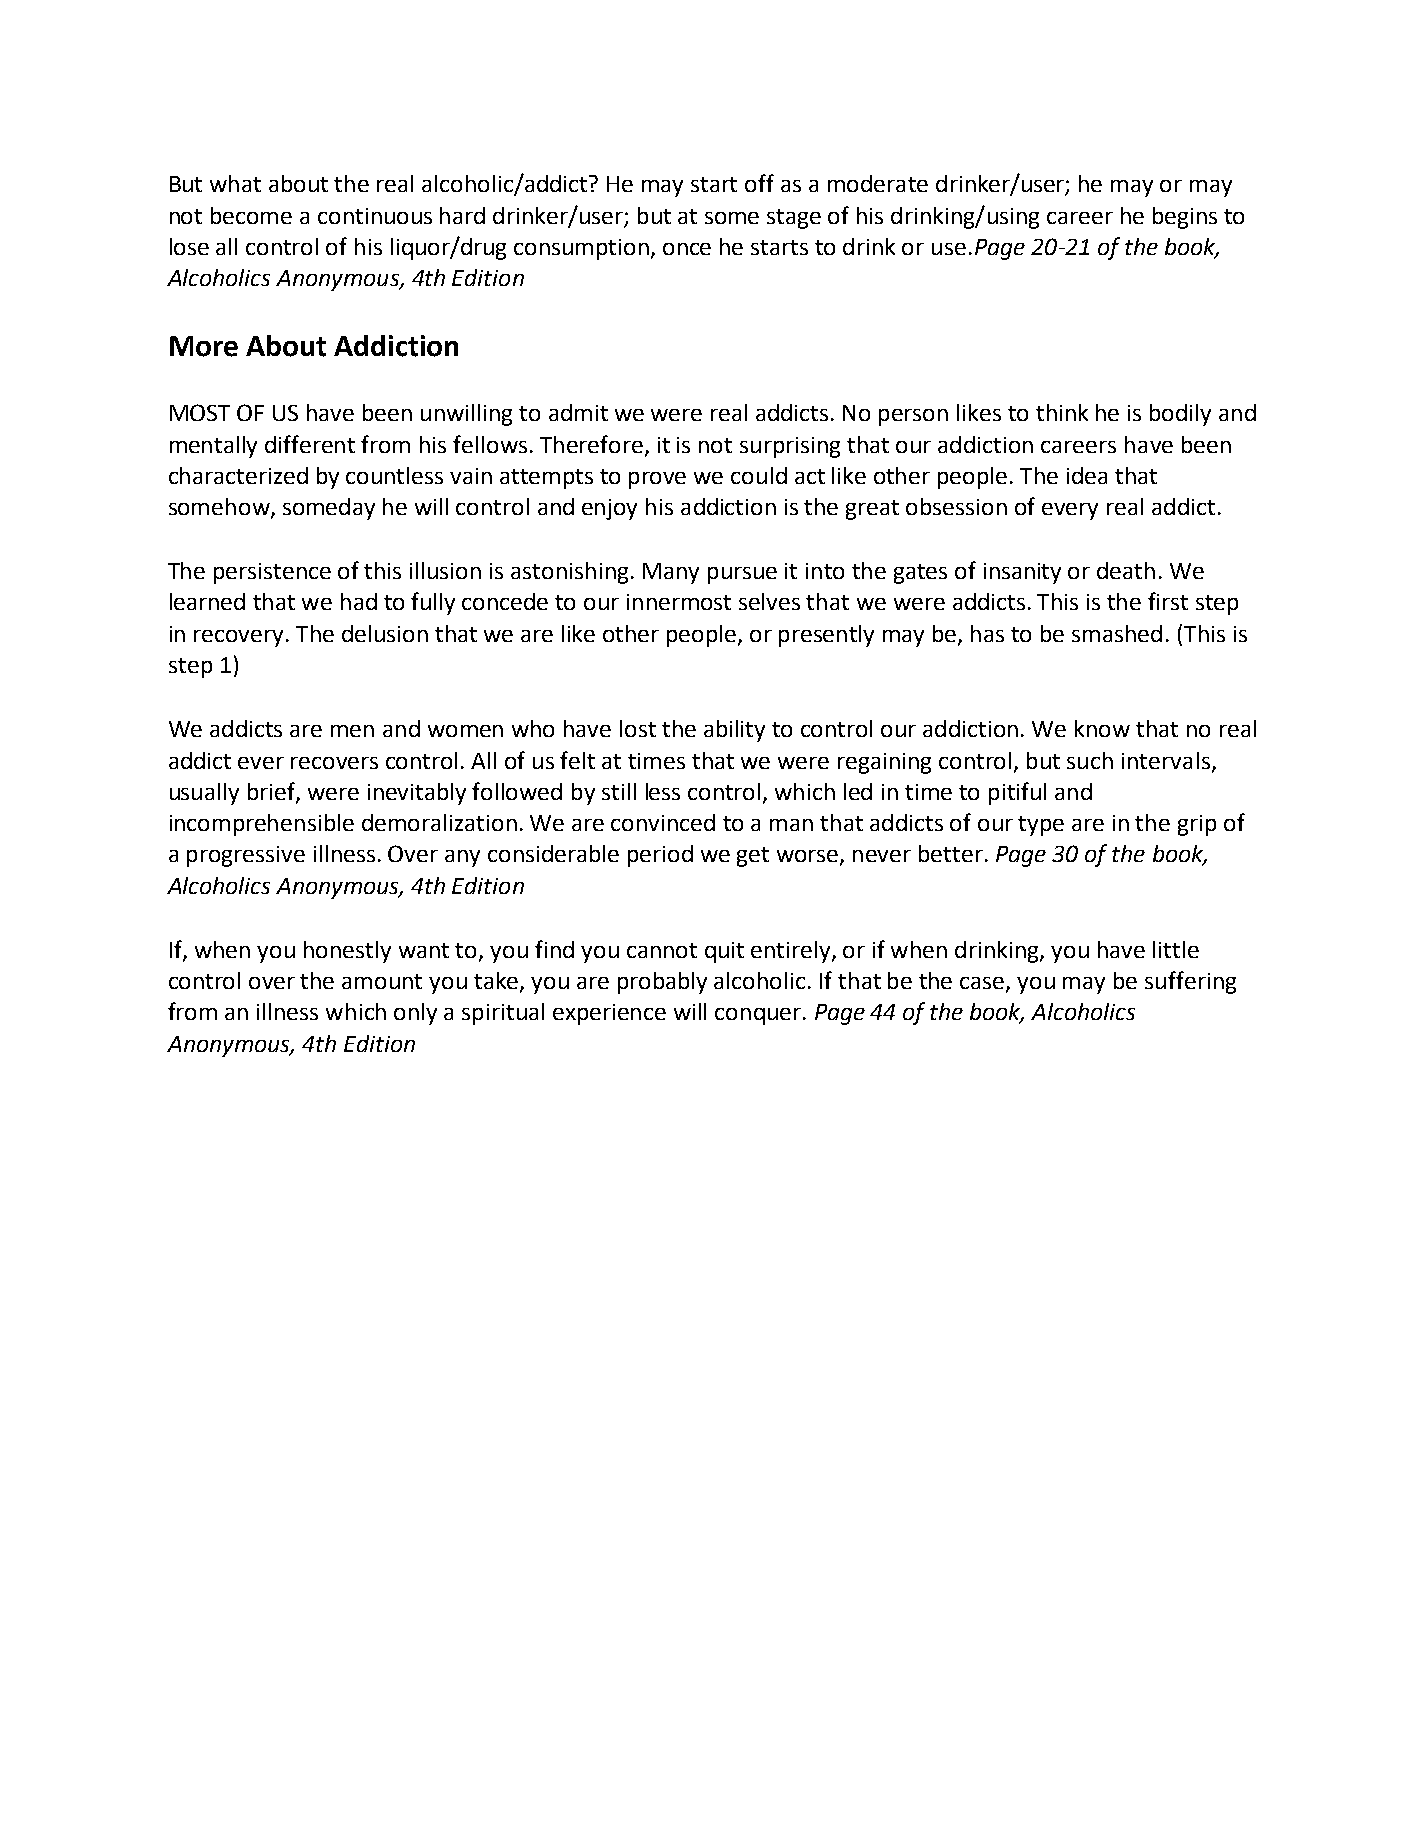 The height and width of the page is (1847, 1427). What do you see at coordinates (1017, 793) in the page?
I see `pitiful` at bounding box center [1017, 793].
